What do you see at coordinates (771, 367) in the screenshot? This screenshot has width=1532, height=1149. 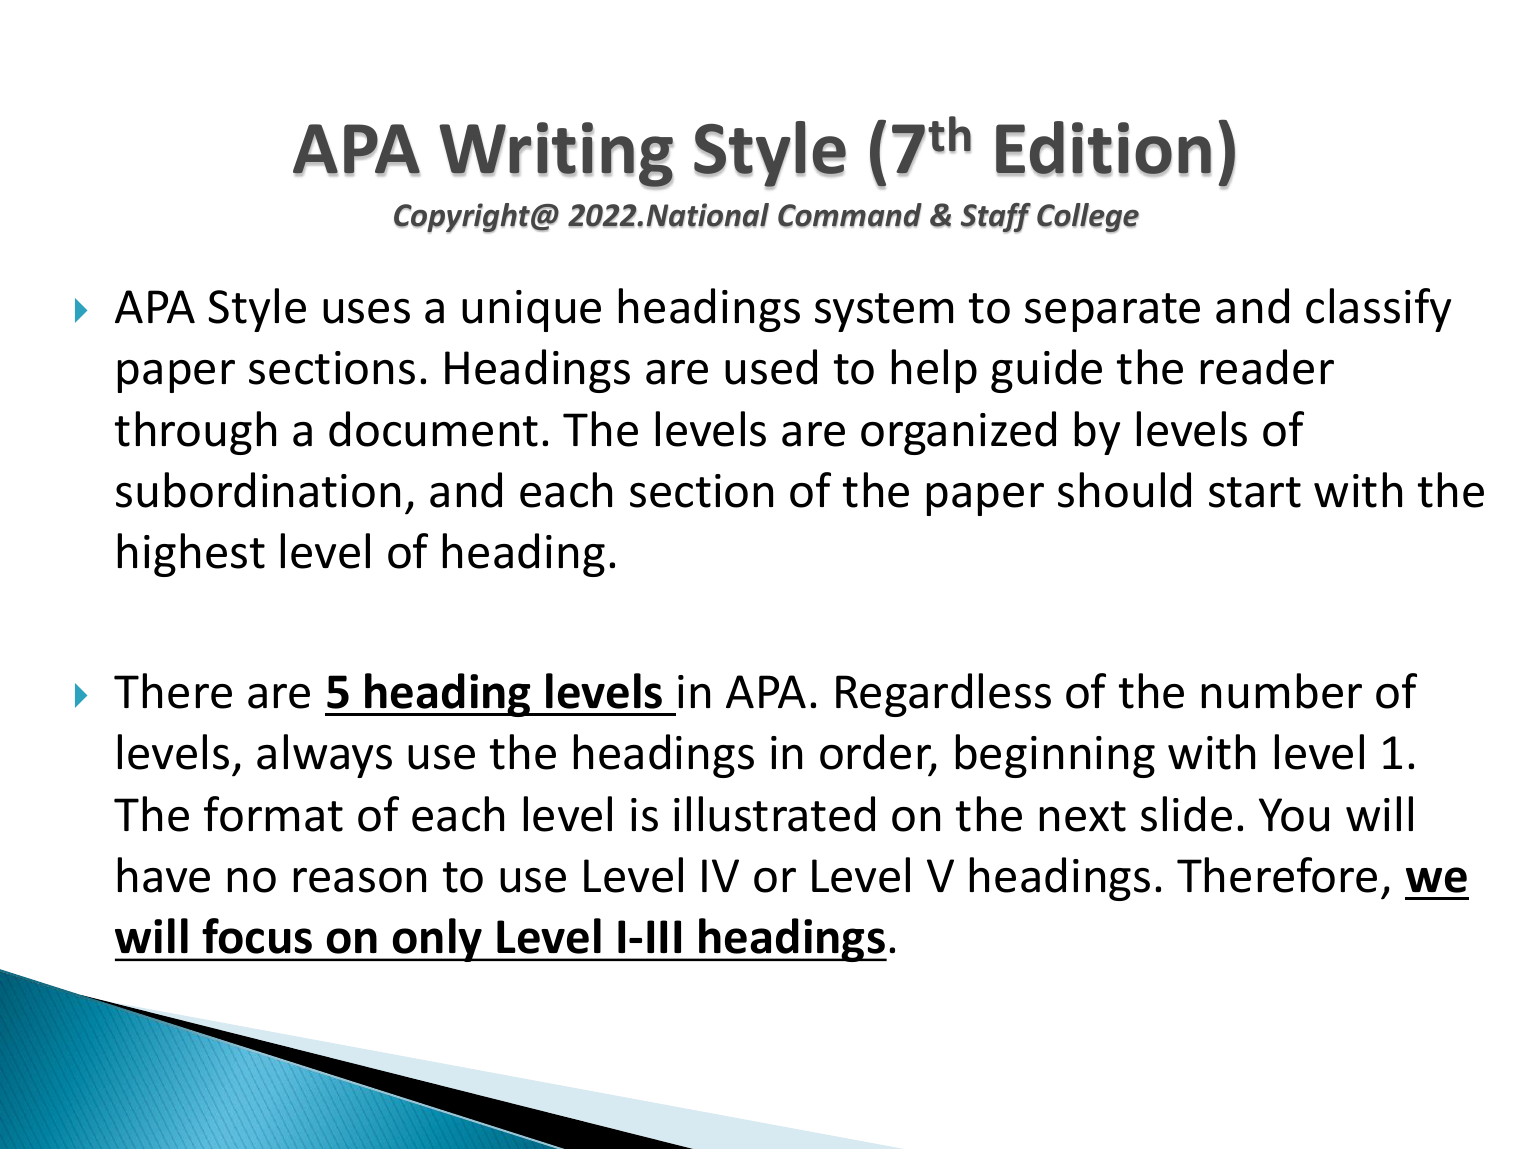 I see `used` at bounding box center [771, 367].
